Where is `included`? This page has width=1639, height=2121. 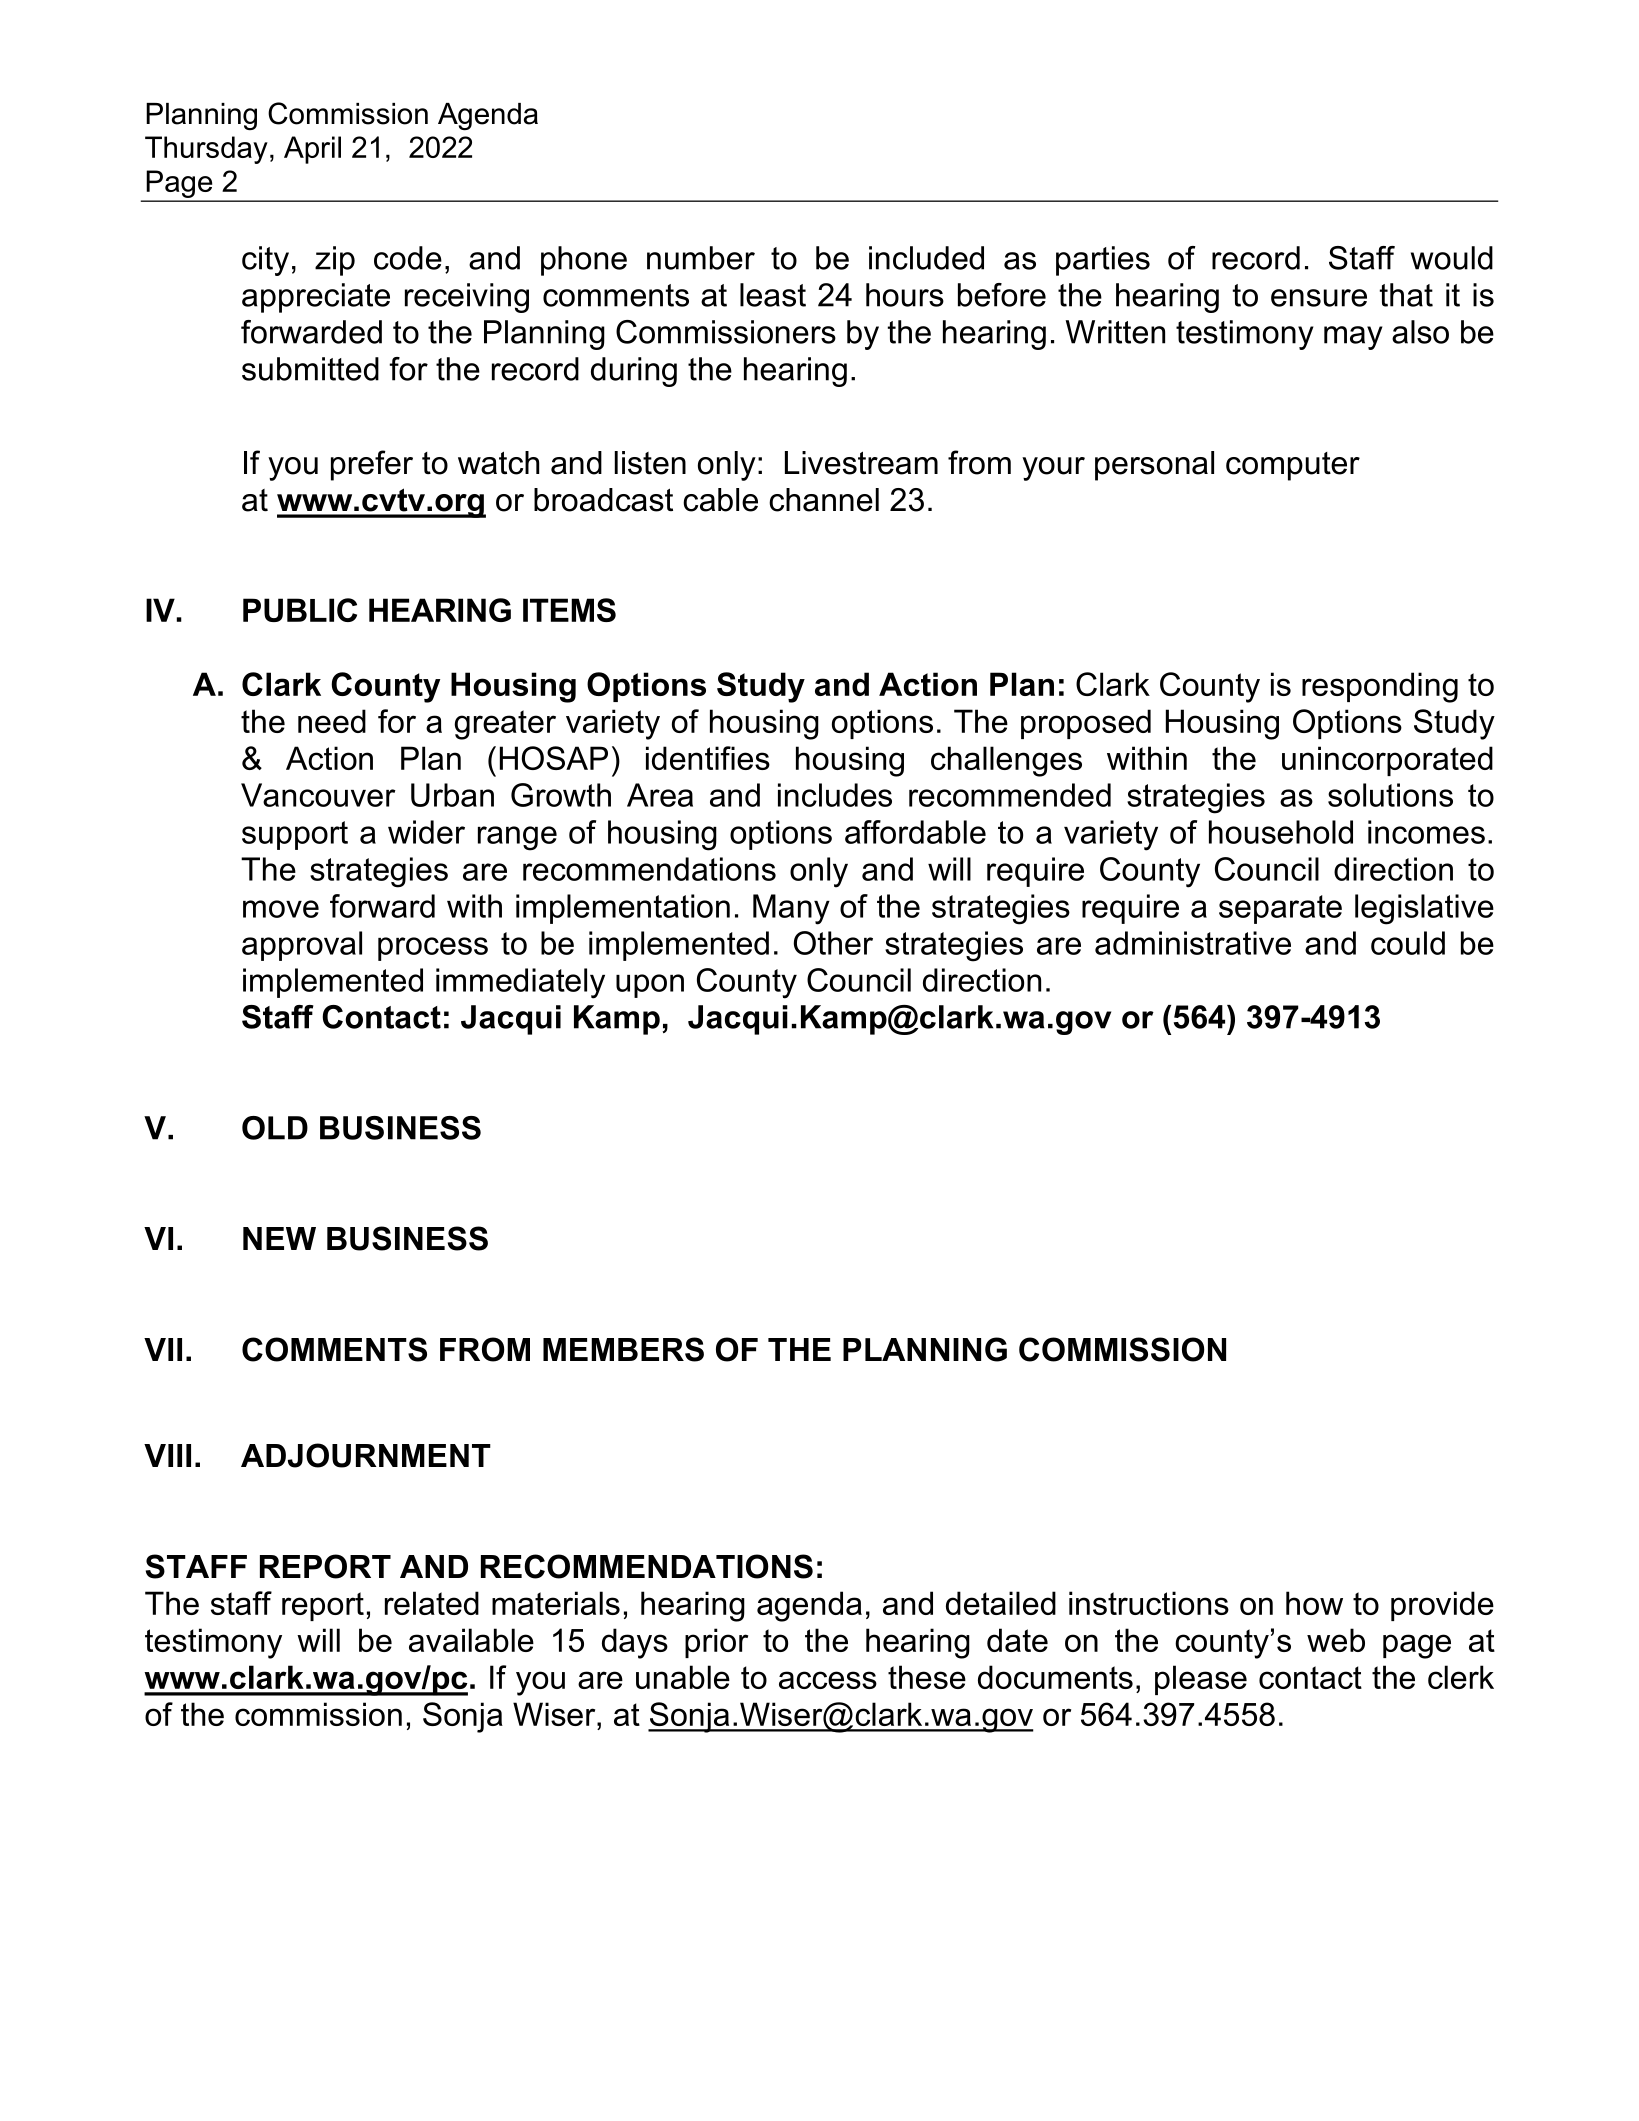 included is located at coordinates (926, 258).
